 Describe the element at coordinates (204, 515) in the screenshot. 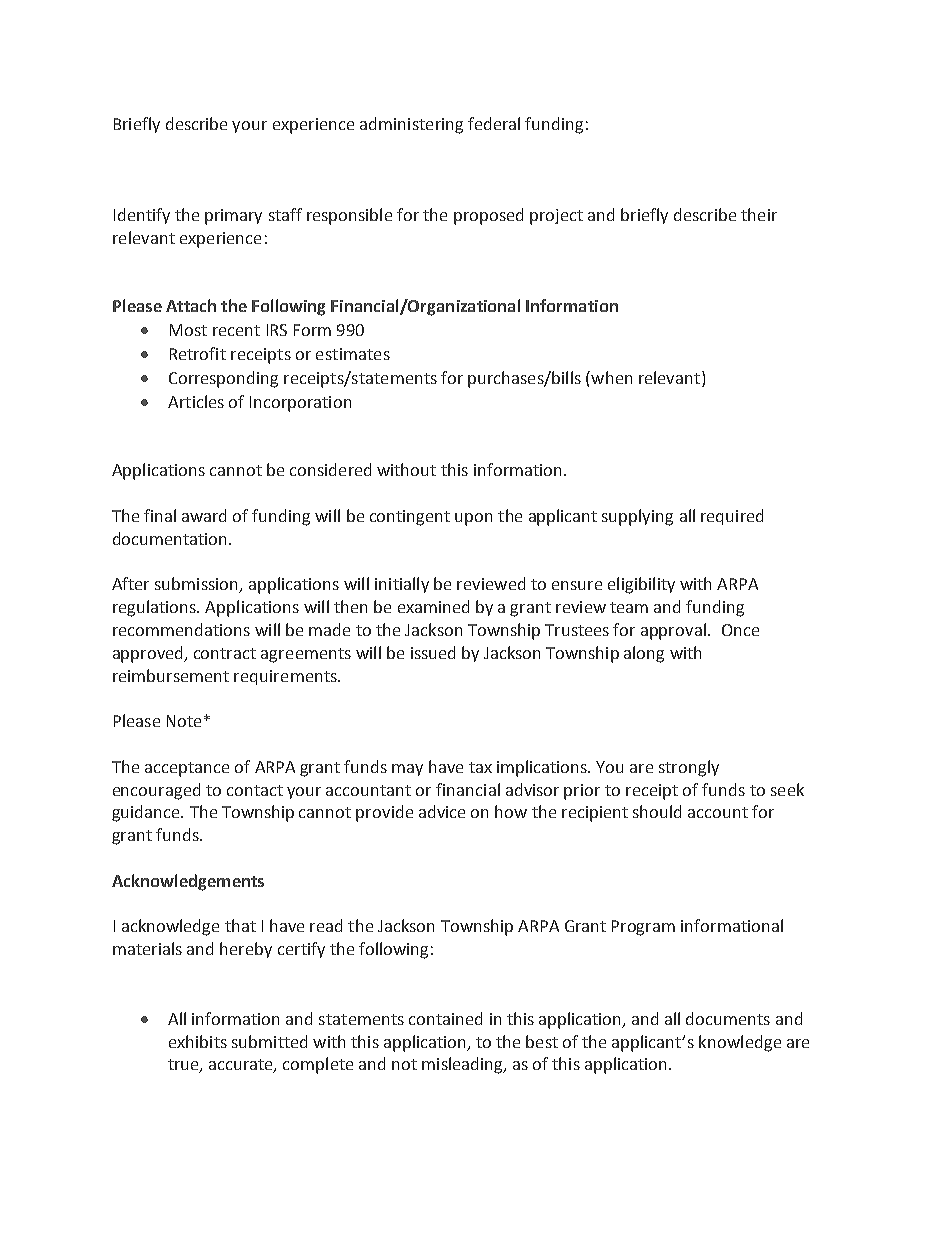

I see `award` at that location.
